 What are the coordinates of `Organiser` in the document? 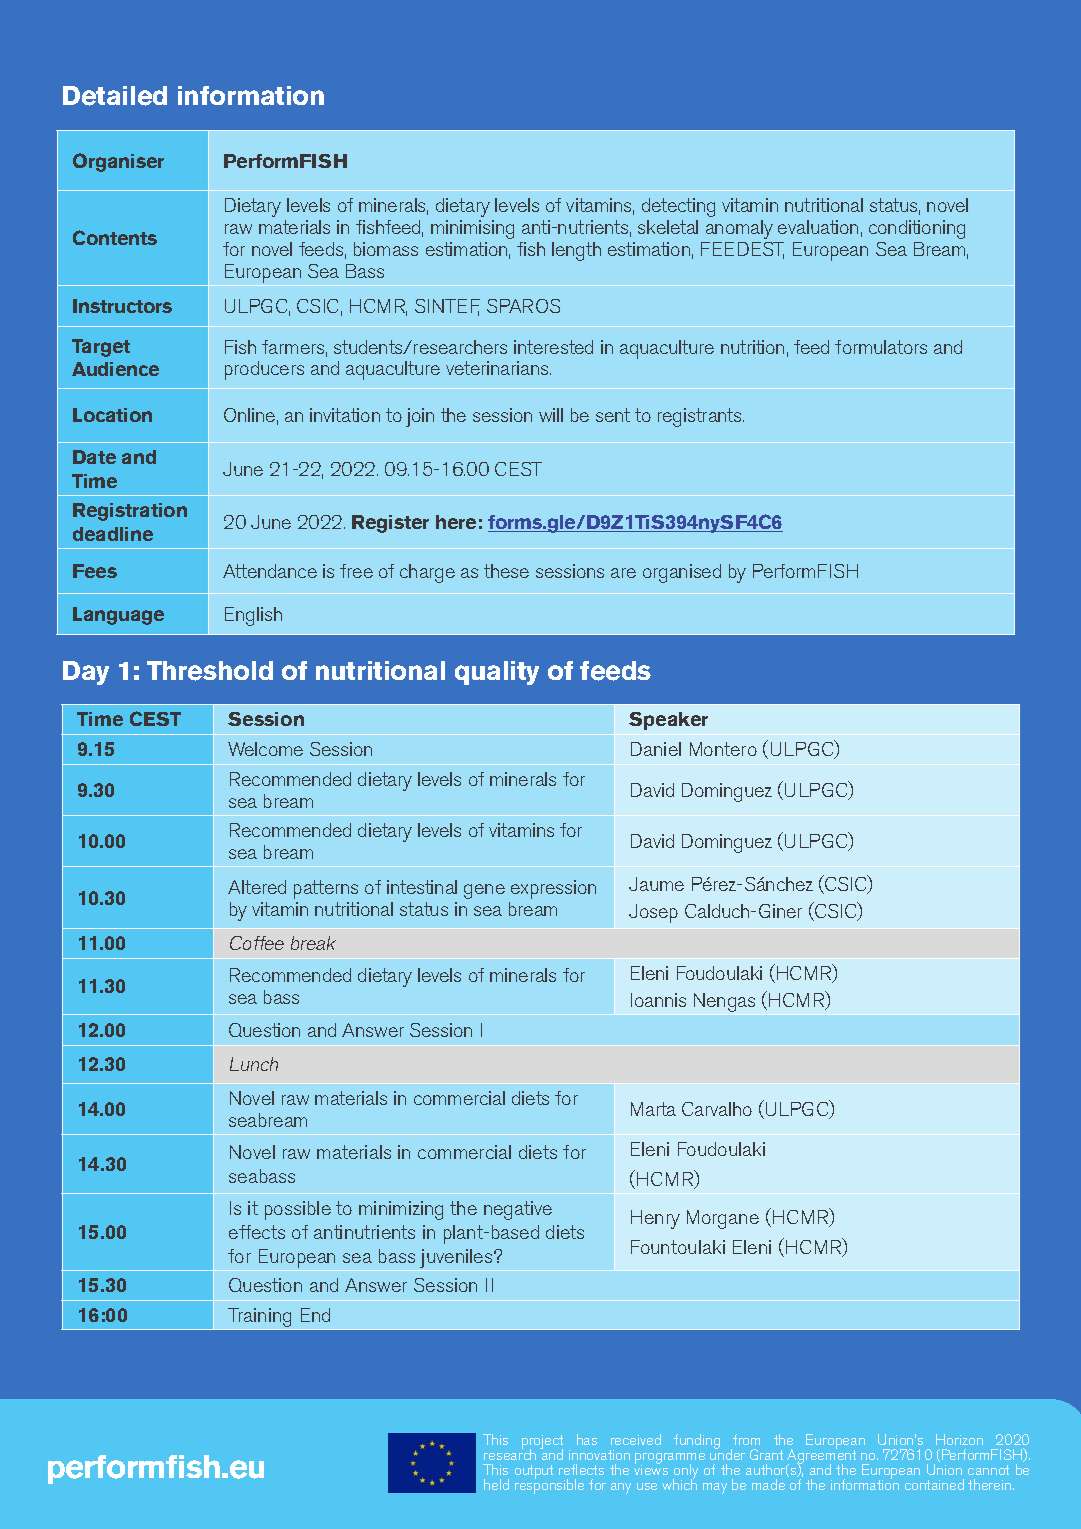 It's located at (118, 162).
